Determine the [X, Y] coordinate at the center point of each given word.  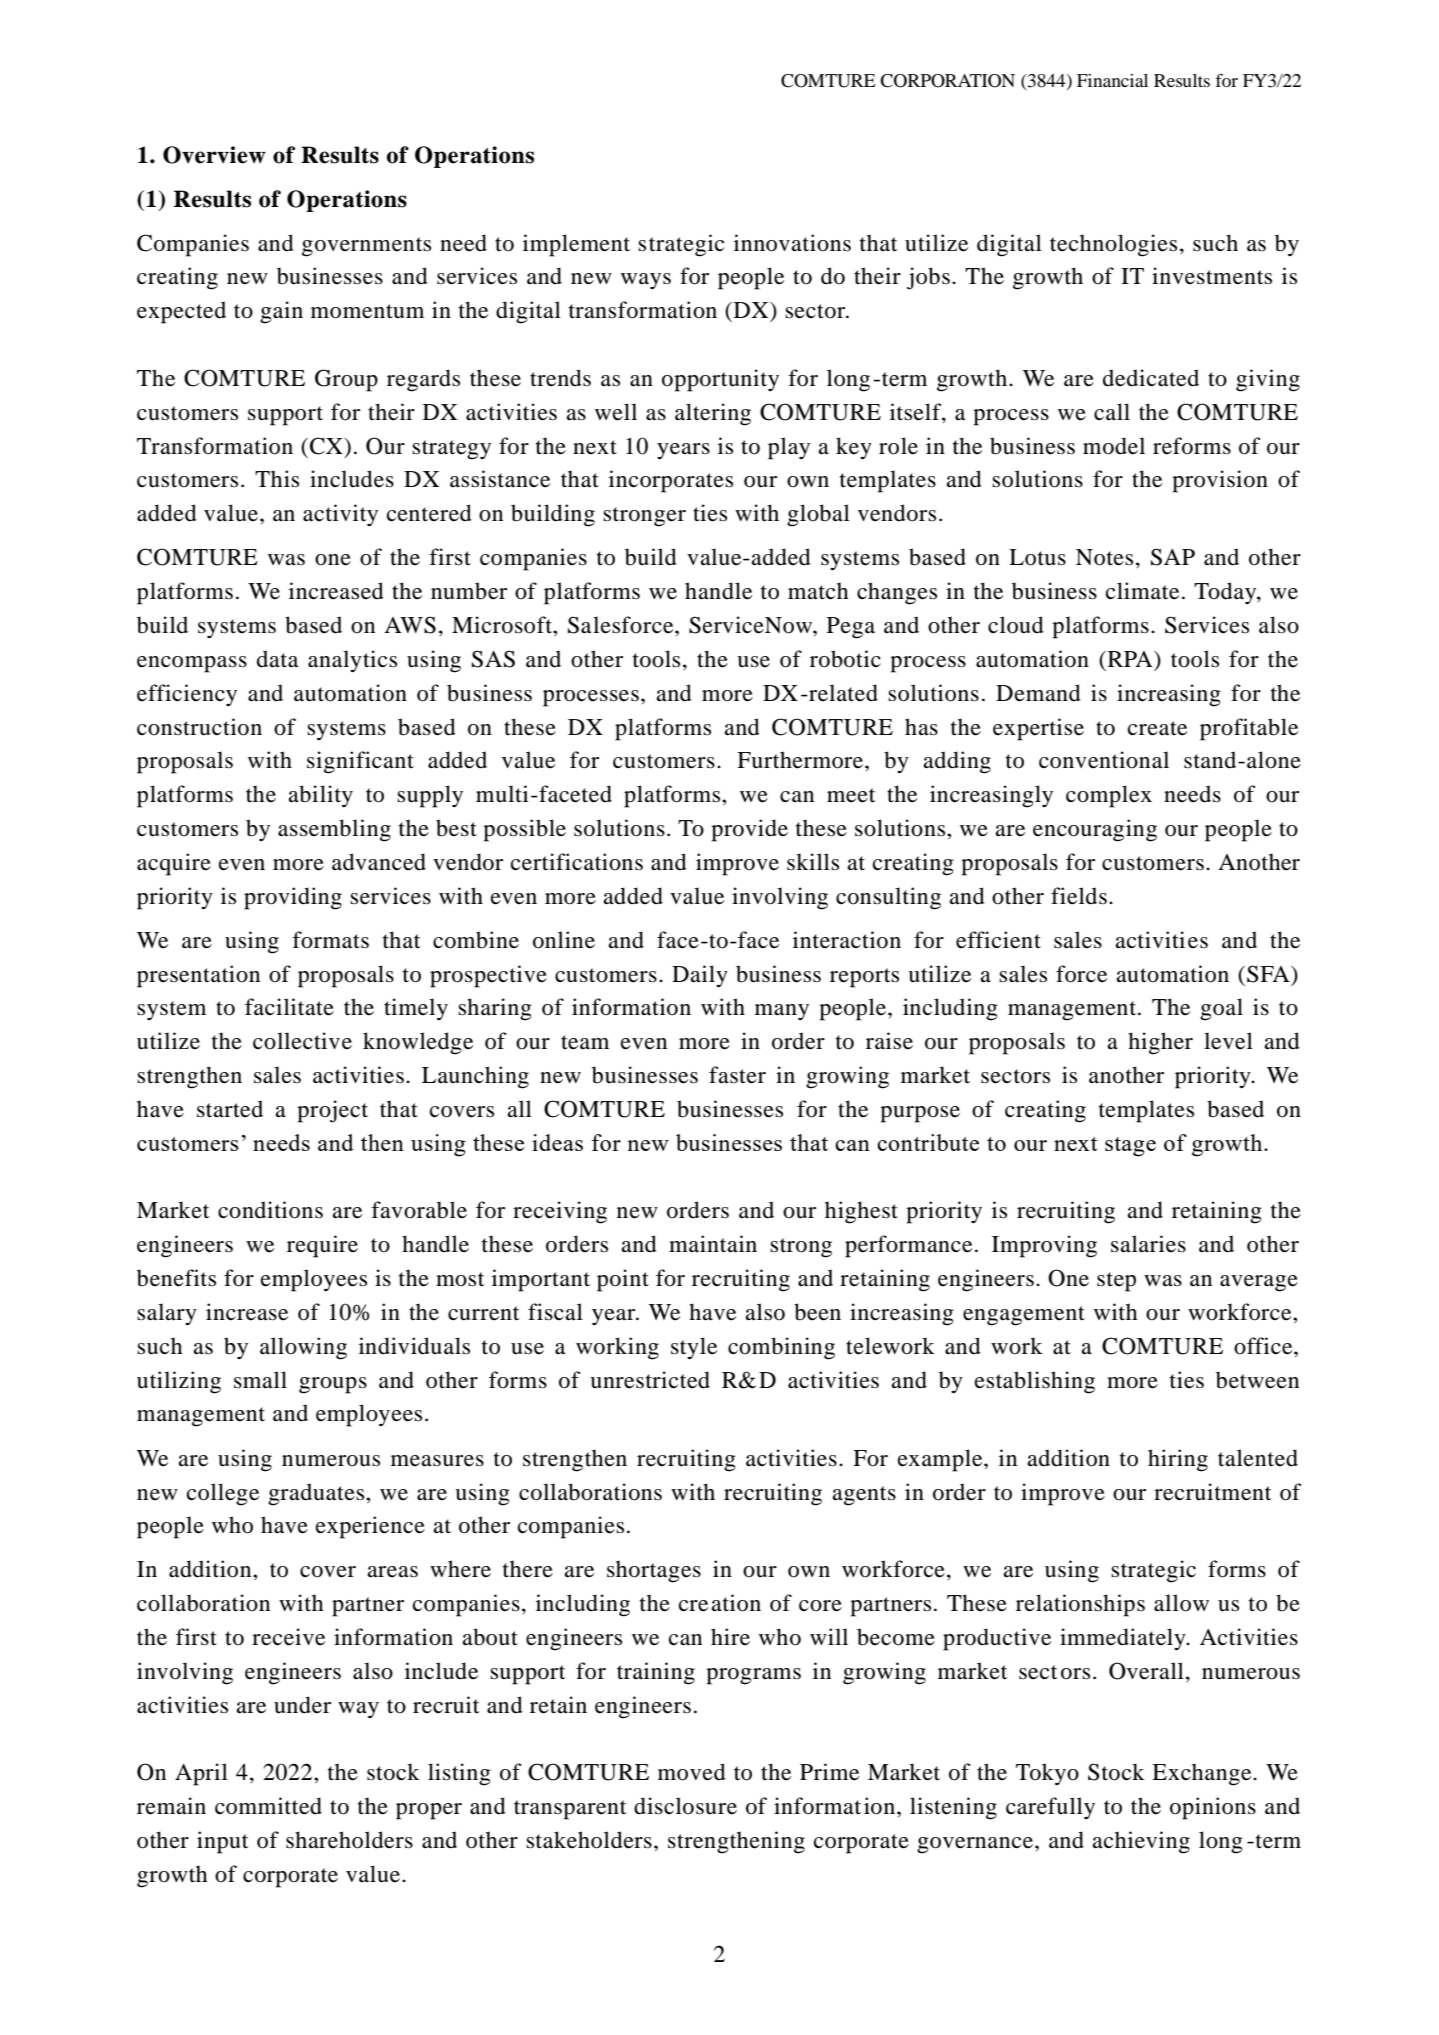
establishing [1035, 1382]
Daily [700, 976]
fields [1079, 896]
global [818, 515]
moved [692, 1772]
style [694, 1348]
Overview [214, 155]
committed [268, 1806]
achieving [1141, 1842]
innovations [792, 243]
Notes [1104, 557]
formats [330, 940]
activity [340, 515]
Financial [1112, 80]
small [260, 1380]
